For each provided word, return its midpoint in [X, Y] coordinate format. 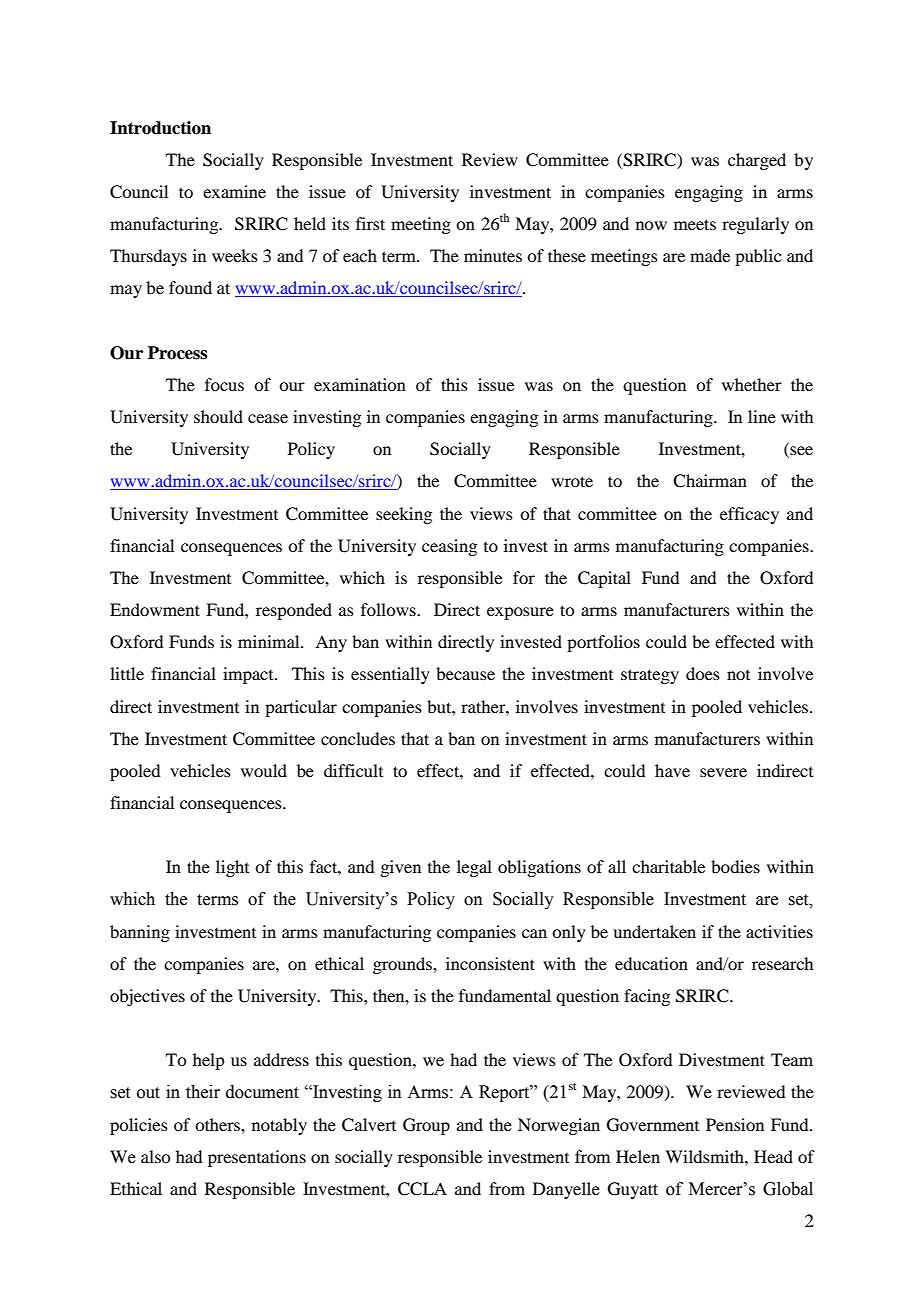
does [703, 673]
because [465, 673]
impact [249, 675]
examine [234, 191]
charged [757, 161]
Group [426, 1126]
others [218, 1124]
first [370, 223]
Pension [735, 1124]
